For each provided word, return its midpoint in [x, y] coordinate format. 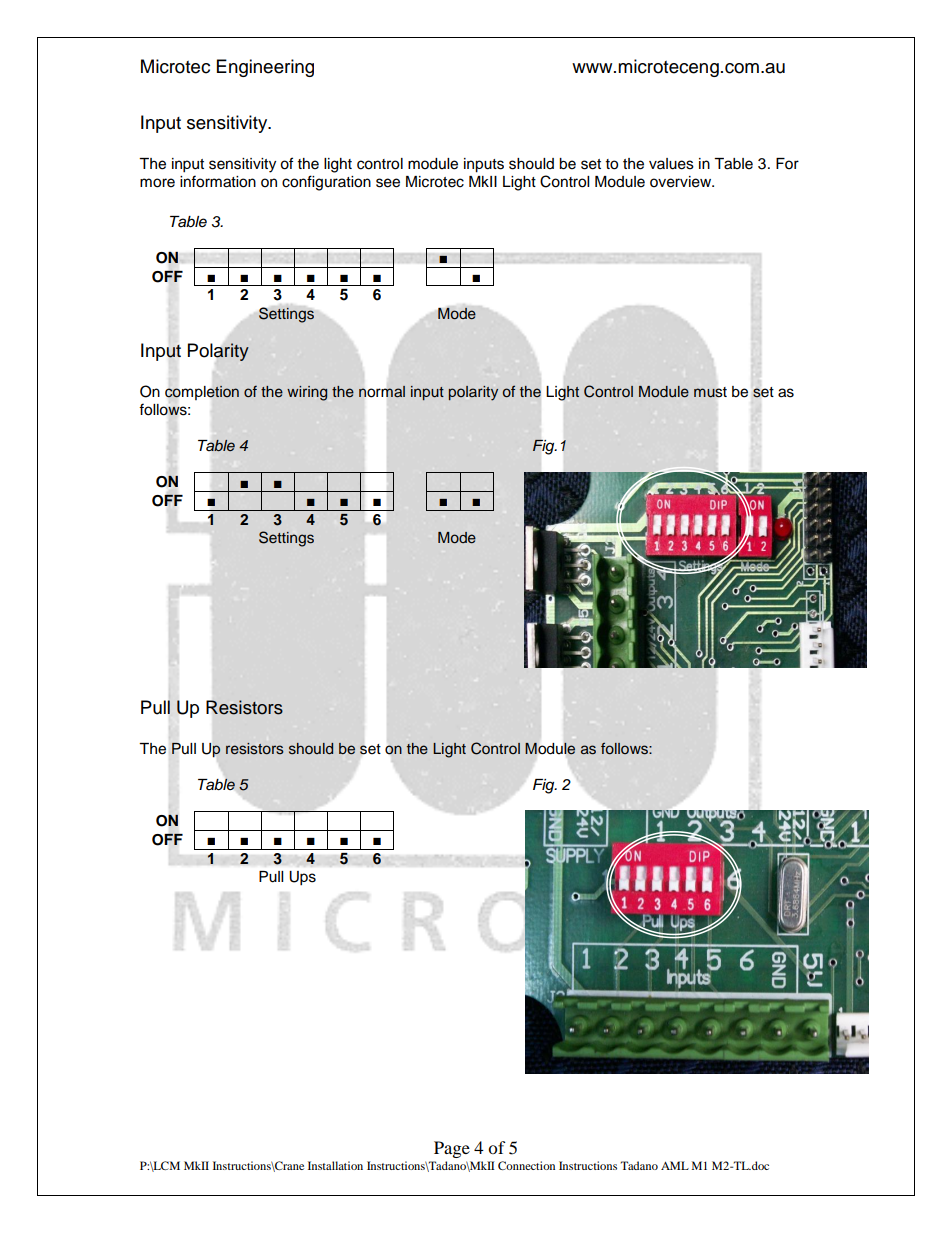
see [388, 183]
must [710, 392]
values [671, 164]
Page [452, 1149]
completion [202, 393]
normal [382, 392]
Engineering [265, 68]
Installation [335, 1165]
